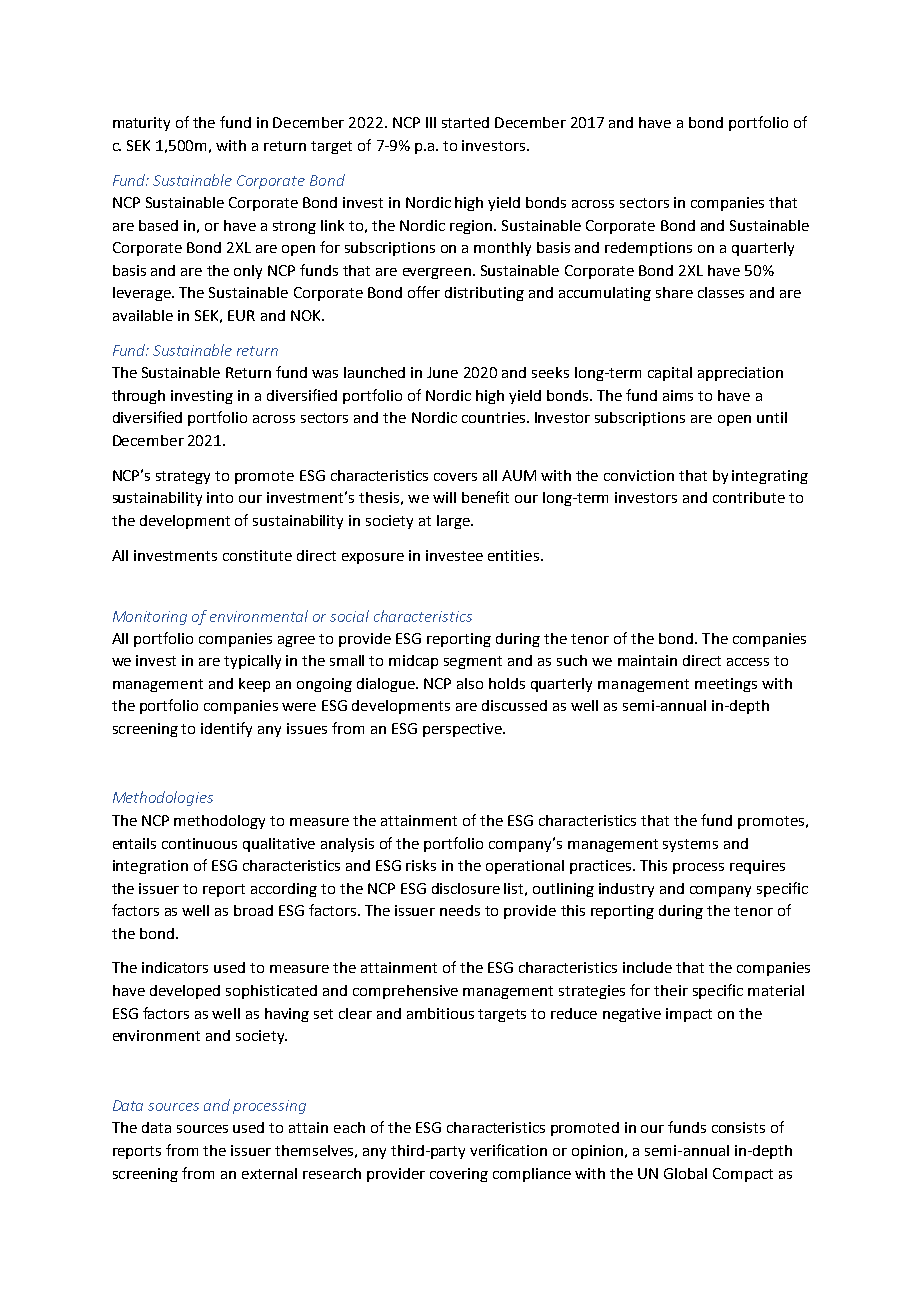  I want to click on identify, so click(226, 729).
